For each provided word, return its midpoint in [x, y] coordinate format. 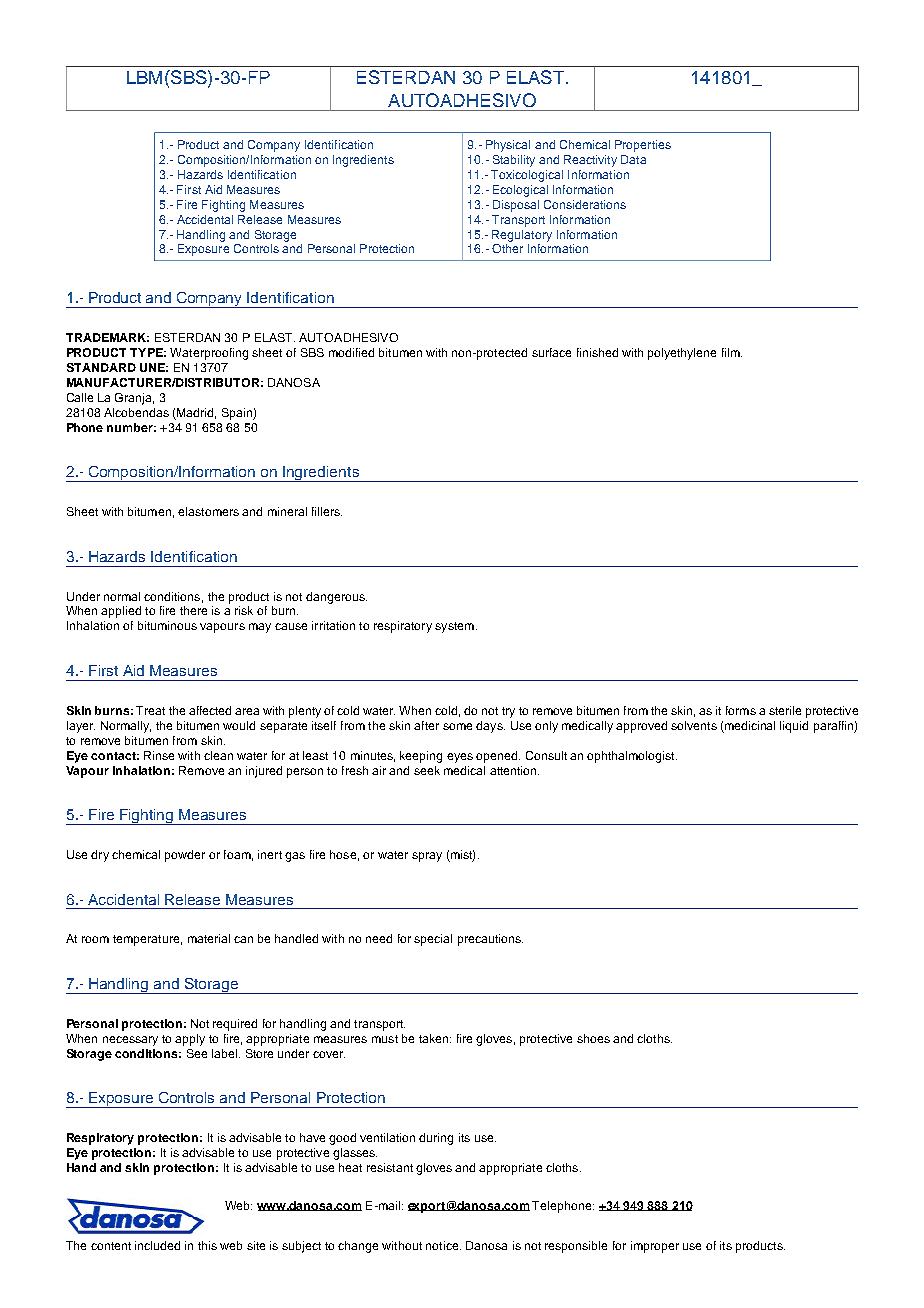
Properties [643, 146]
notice [443, 1245]
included [157, 1245]
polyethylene [682, 354]
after [426, 725]
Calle [80, 397]
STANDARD [101, 367]
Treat [150, 710]
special [433, 940]
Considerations [585, 204]
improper [655, 1247]
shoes [593, 1038]
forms [741, 710]
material [209, 938]
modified [351, 352]
